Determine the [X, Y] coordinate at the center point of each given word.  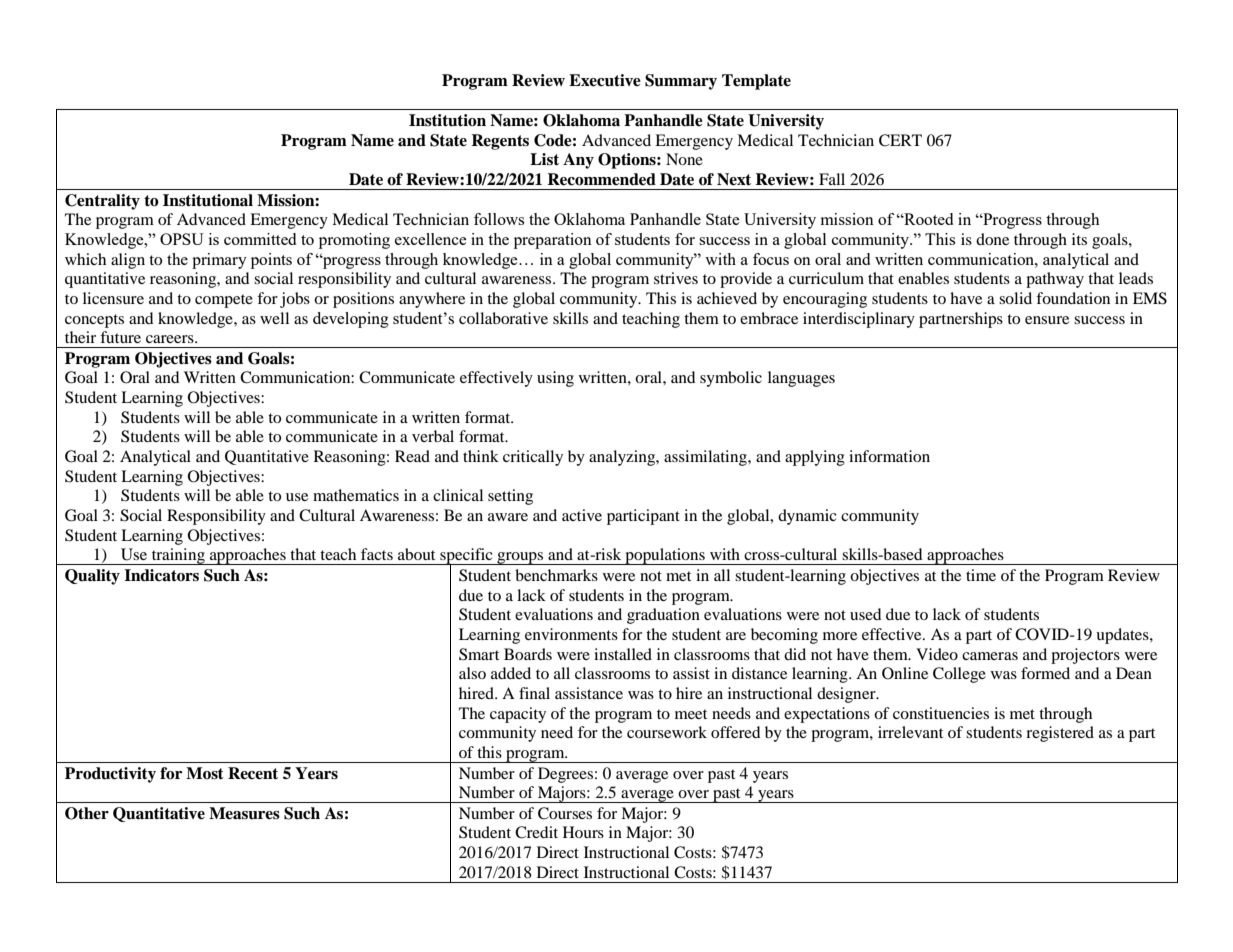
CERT [900, 140]
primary [219, 261]
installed [623, 654]
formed [1045, 673]
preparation [553, 241]
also [472, 673]
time [981, 575]
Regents [500, 142]
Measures [244, 813]
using [555, 379]
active [582, 515]
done [992, 239]
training [178, 556]
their [80, 337]
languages [801, 379]
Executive [605, 80]
